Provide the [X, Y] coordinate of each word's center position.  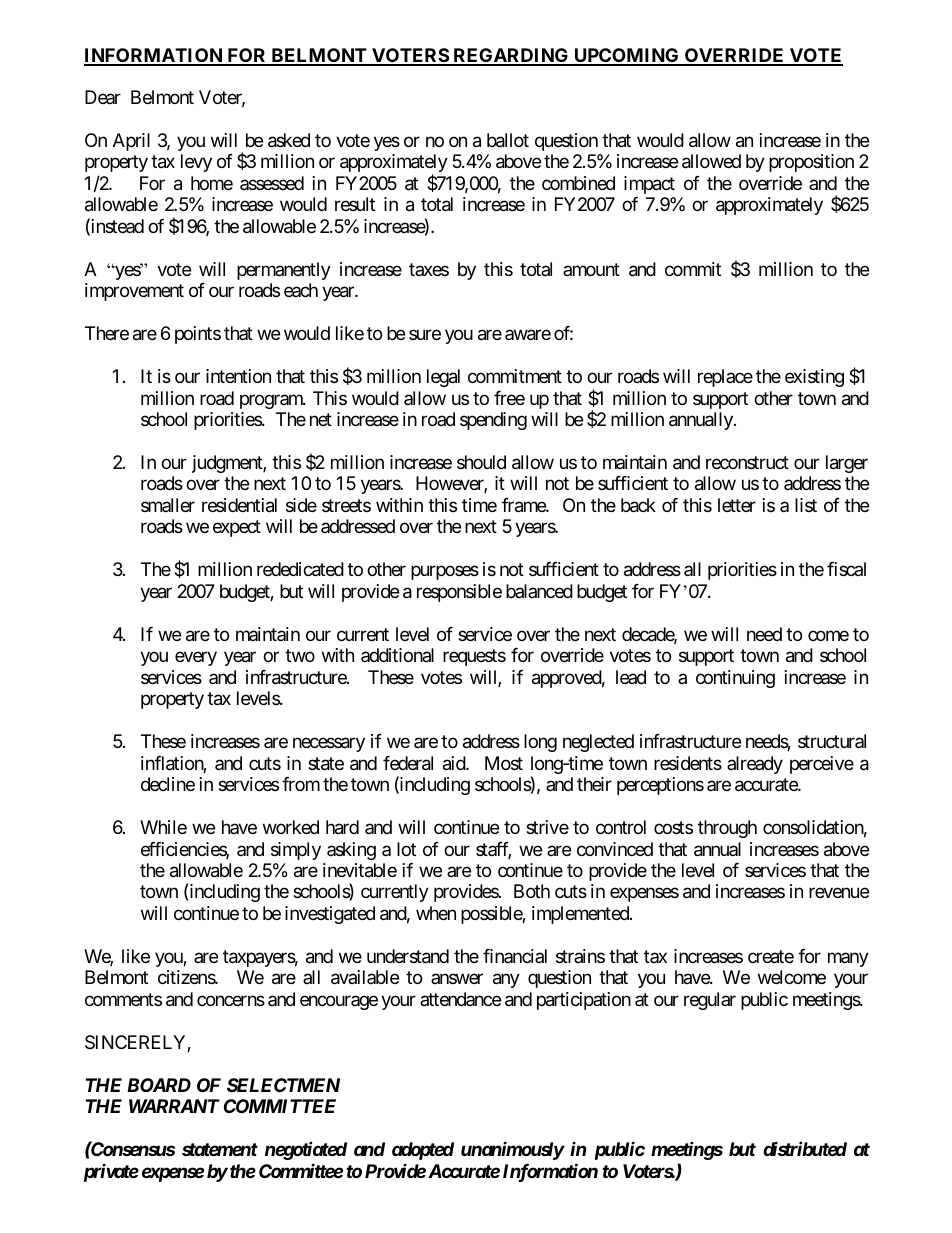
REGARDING [511, 56]
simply [296, 851]
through [727, 829]
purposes [445, 573]
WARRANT [174, 1106]
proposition [811, 163]
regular [710, 1001]
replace [725, 378]
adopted [423, 1151]
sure [425, 335]
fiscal [846, 569]
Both [532, 891]
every [196, 659]
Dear [103, 97]
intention [238, 376]
